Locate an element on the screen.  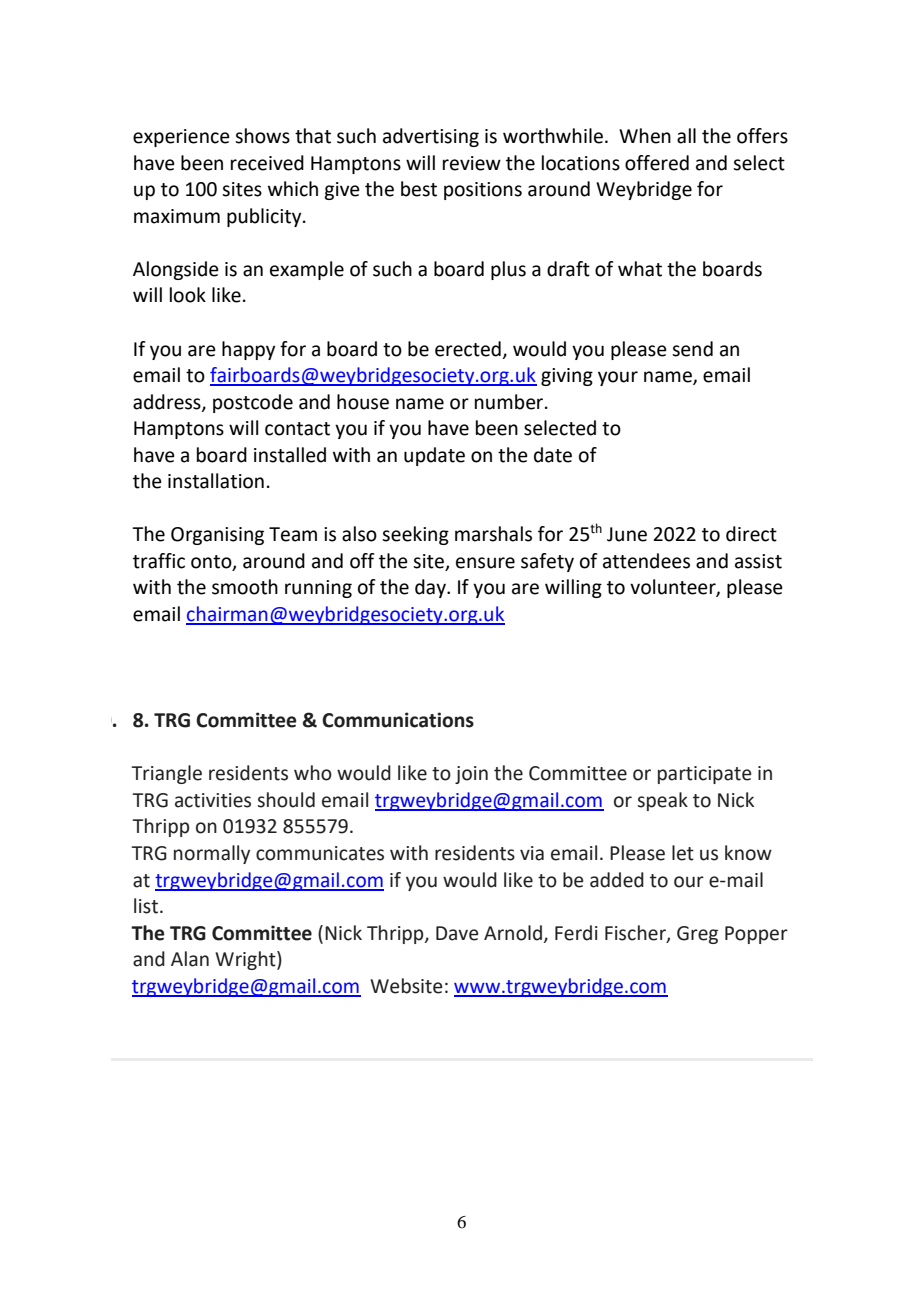
Organising is located at coordinates (217, 536).
